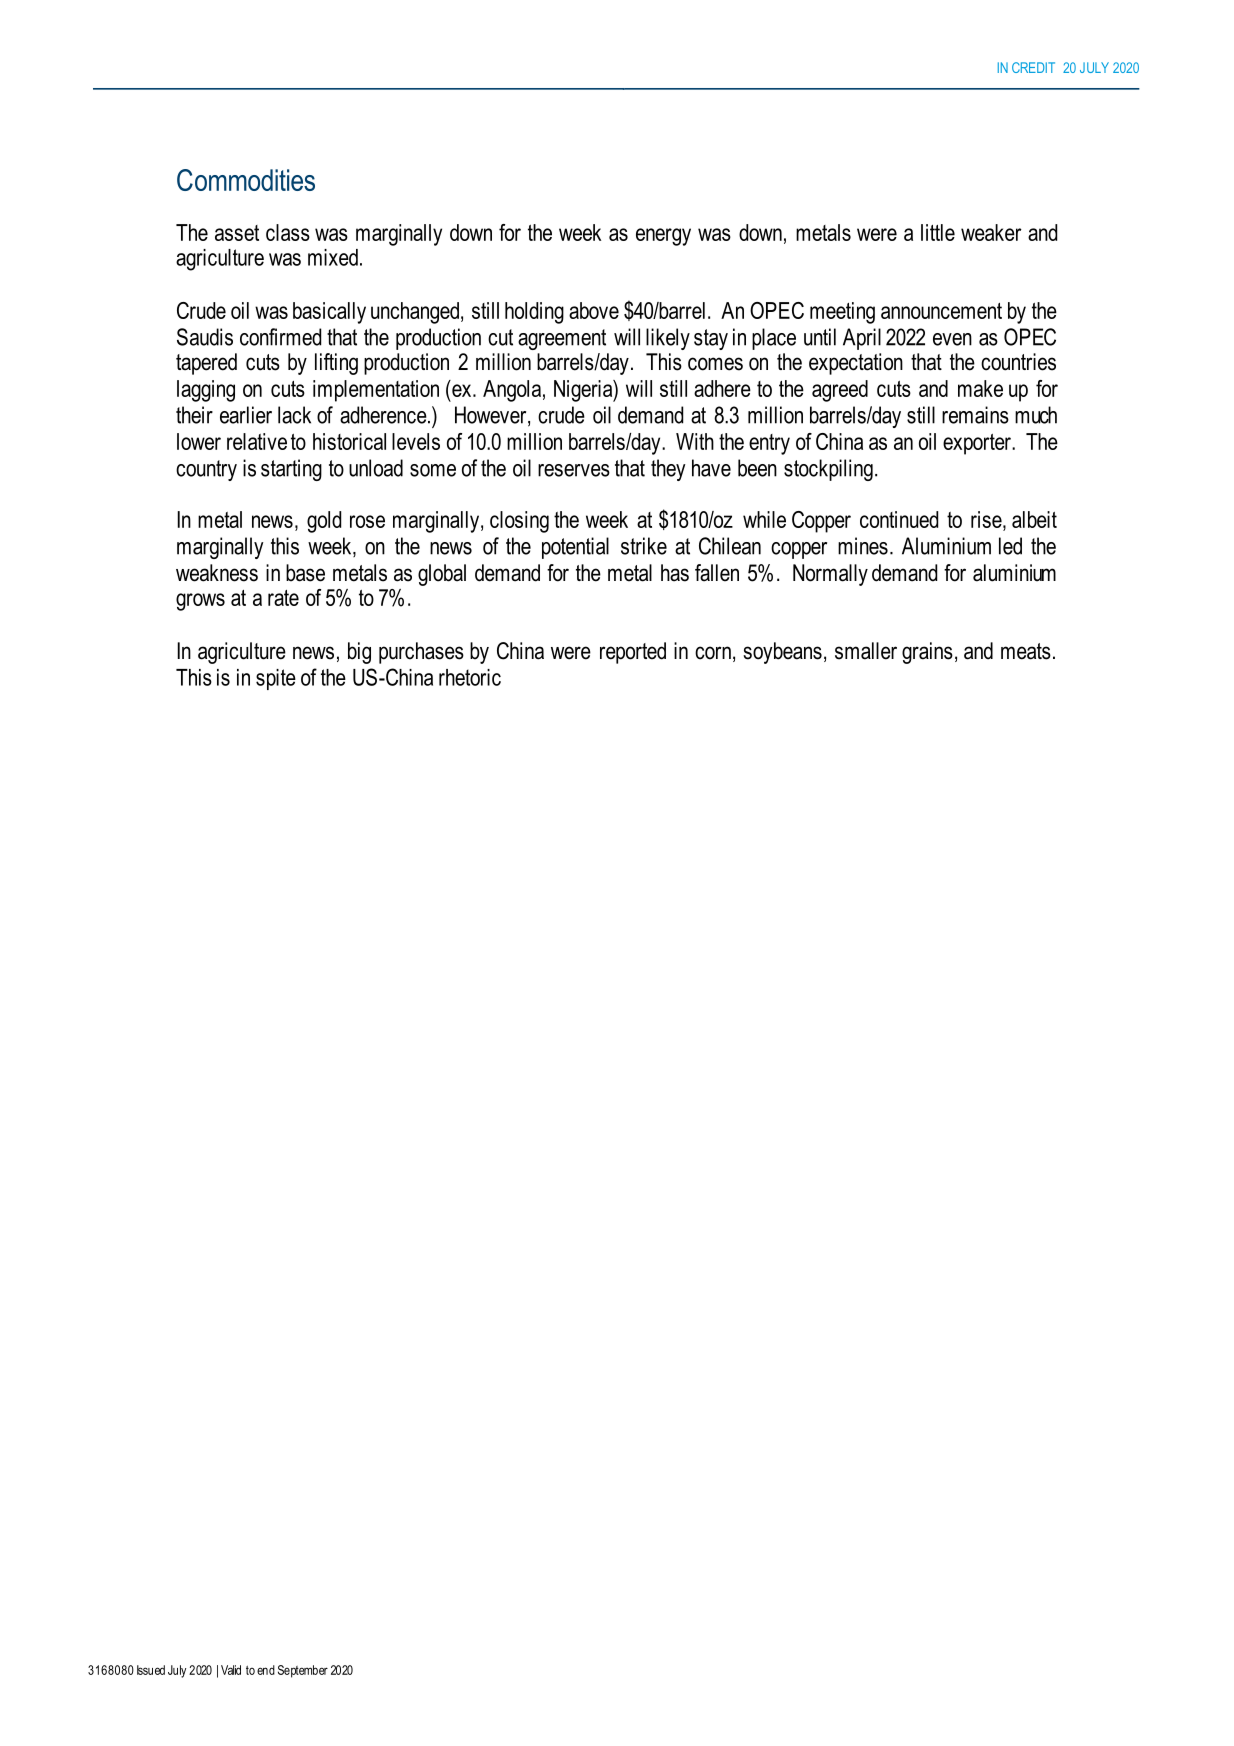 The image size is (1234, 1746). Describe the element at coordinates (927, 653) in the image. I see `grains` at that location.
